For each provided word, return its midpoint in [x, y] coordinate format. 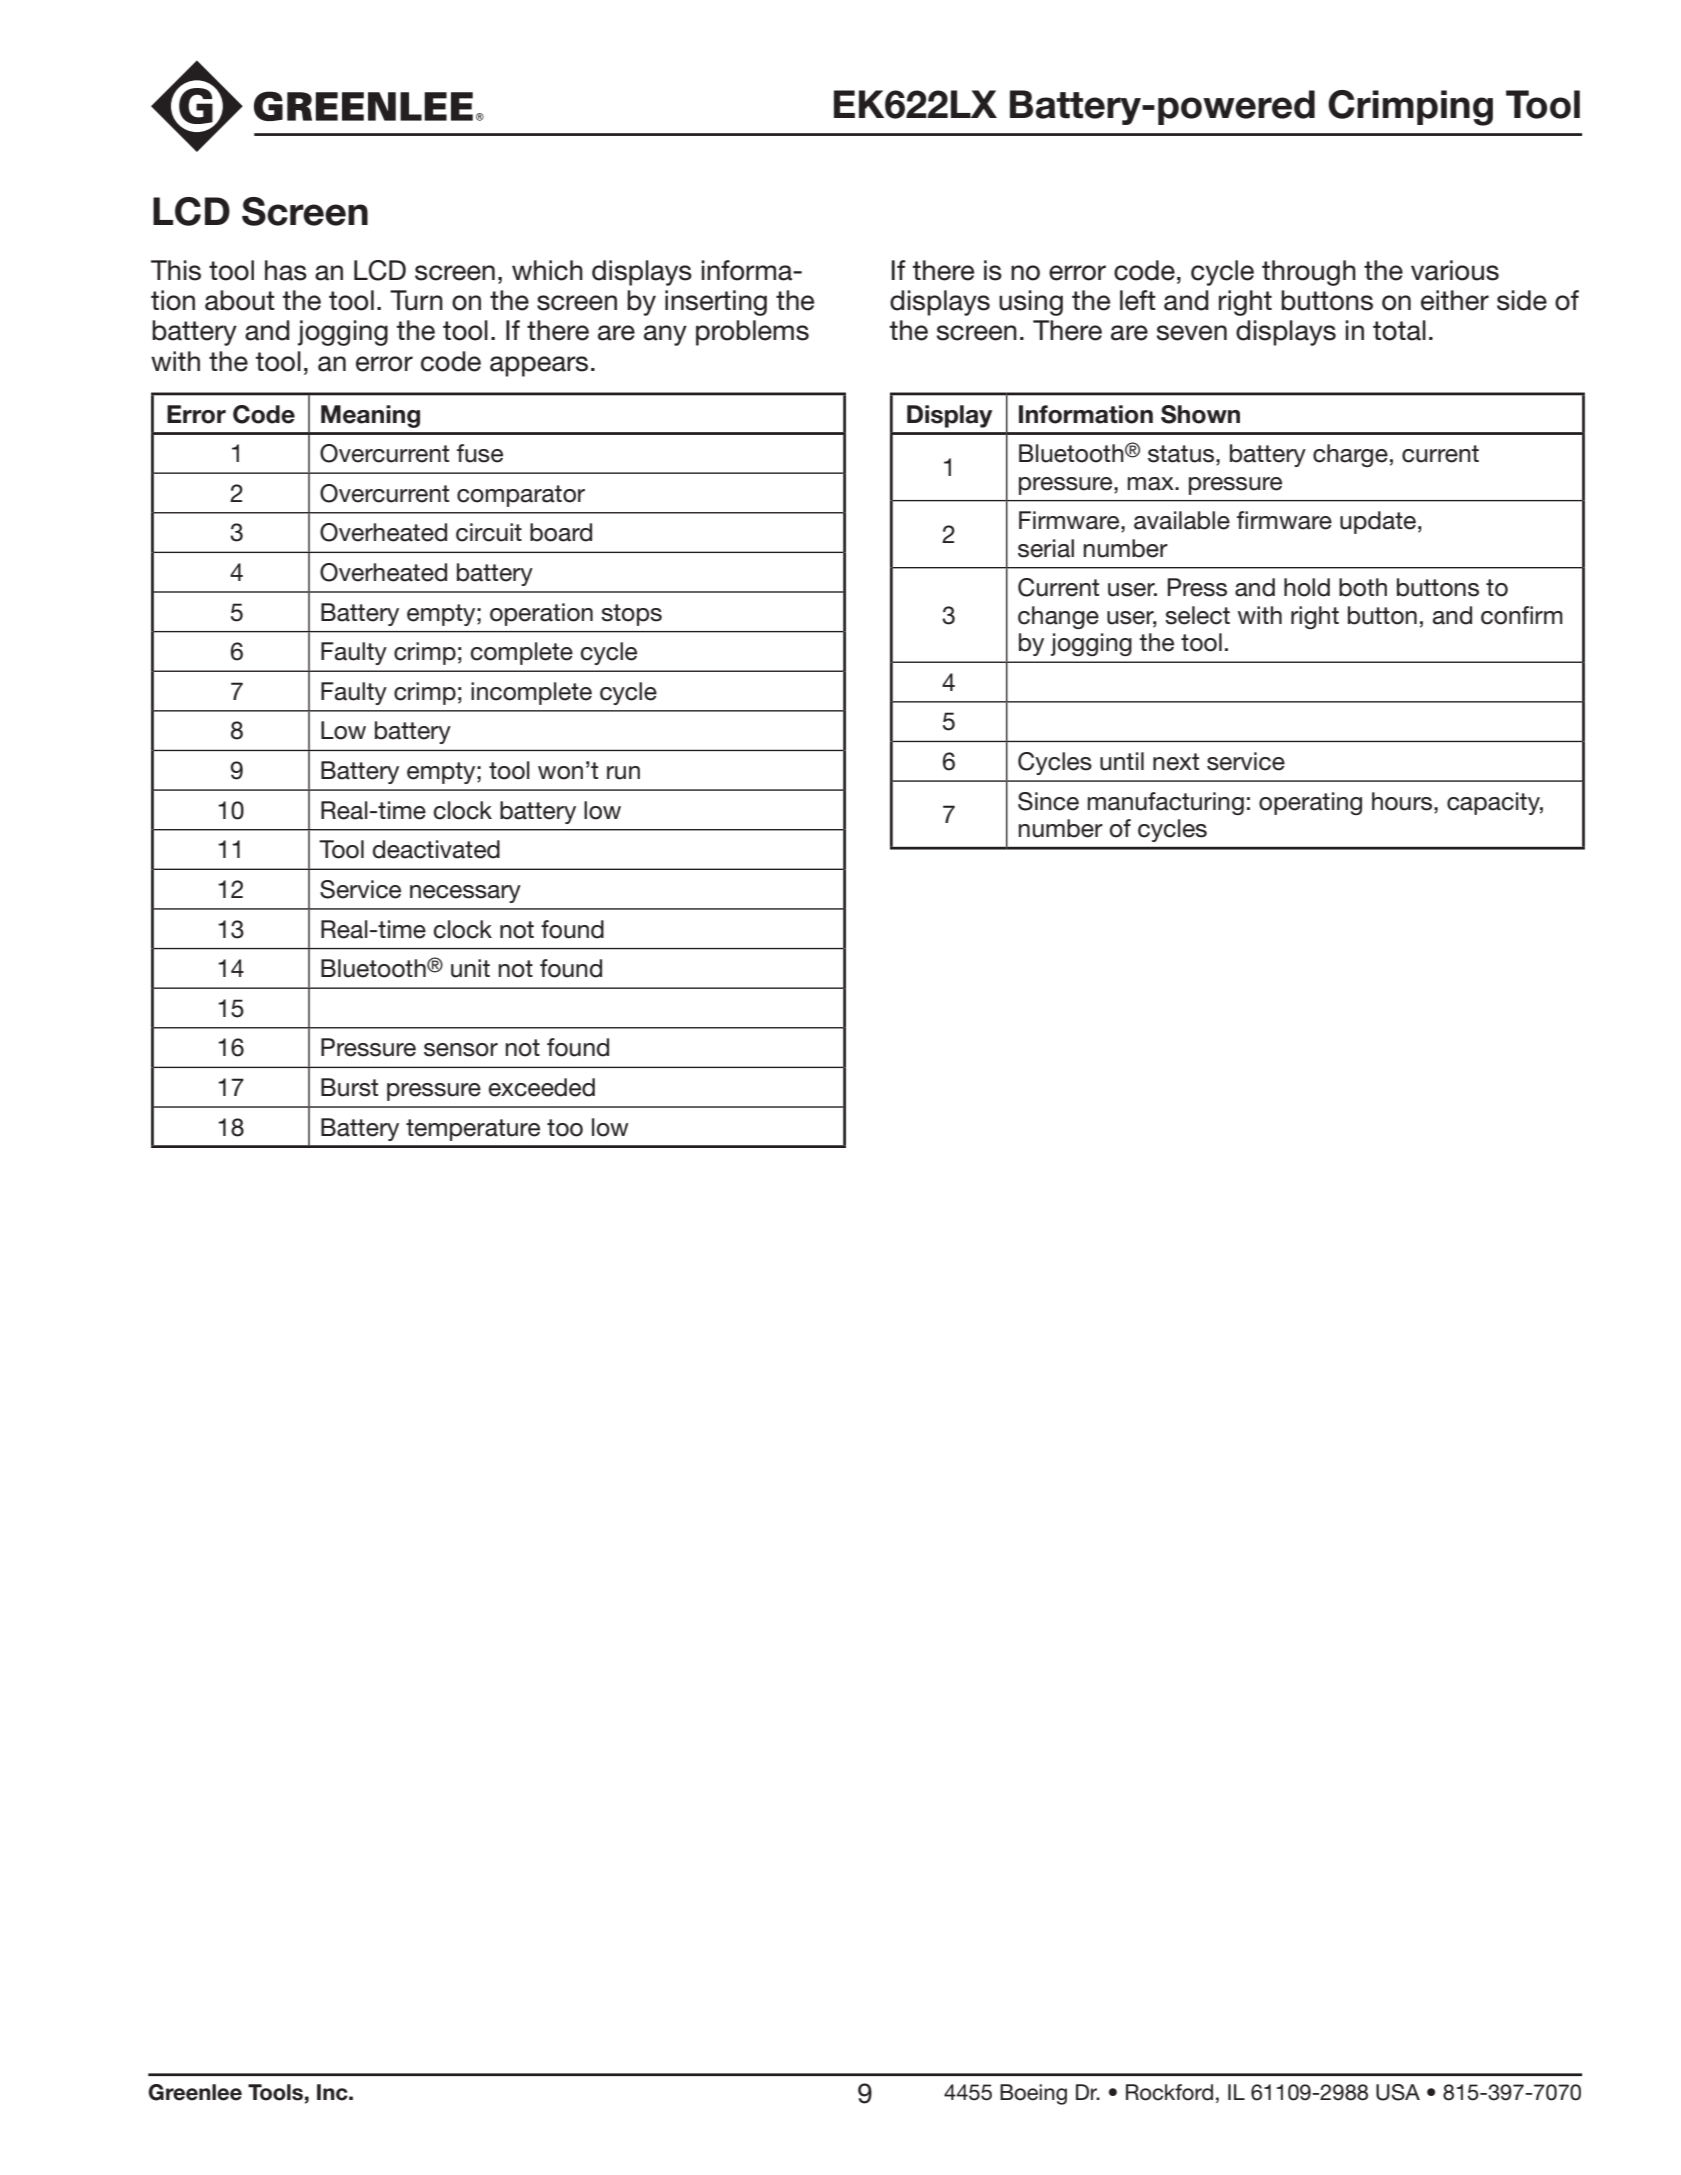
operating [1310, 803]
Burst [349, 1087]
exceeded [542, 1087]
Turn [416, 300]
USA [1398, 2092]
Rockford [1169, 2092]
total [1399, 330]
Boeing [1033, 2094]
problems [752, 333]
